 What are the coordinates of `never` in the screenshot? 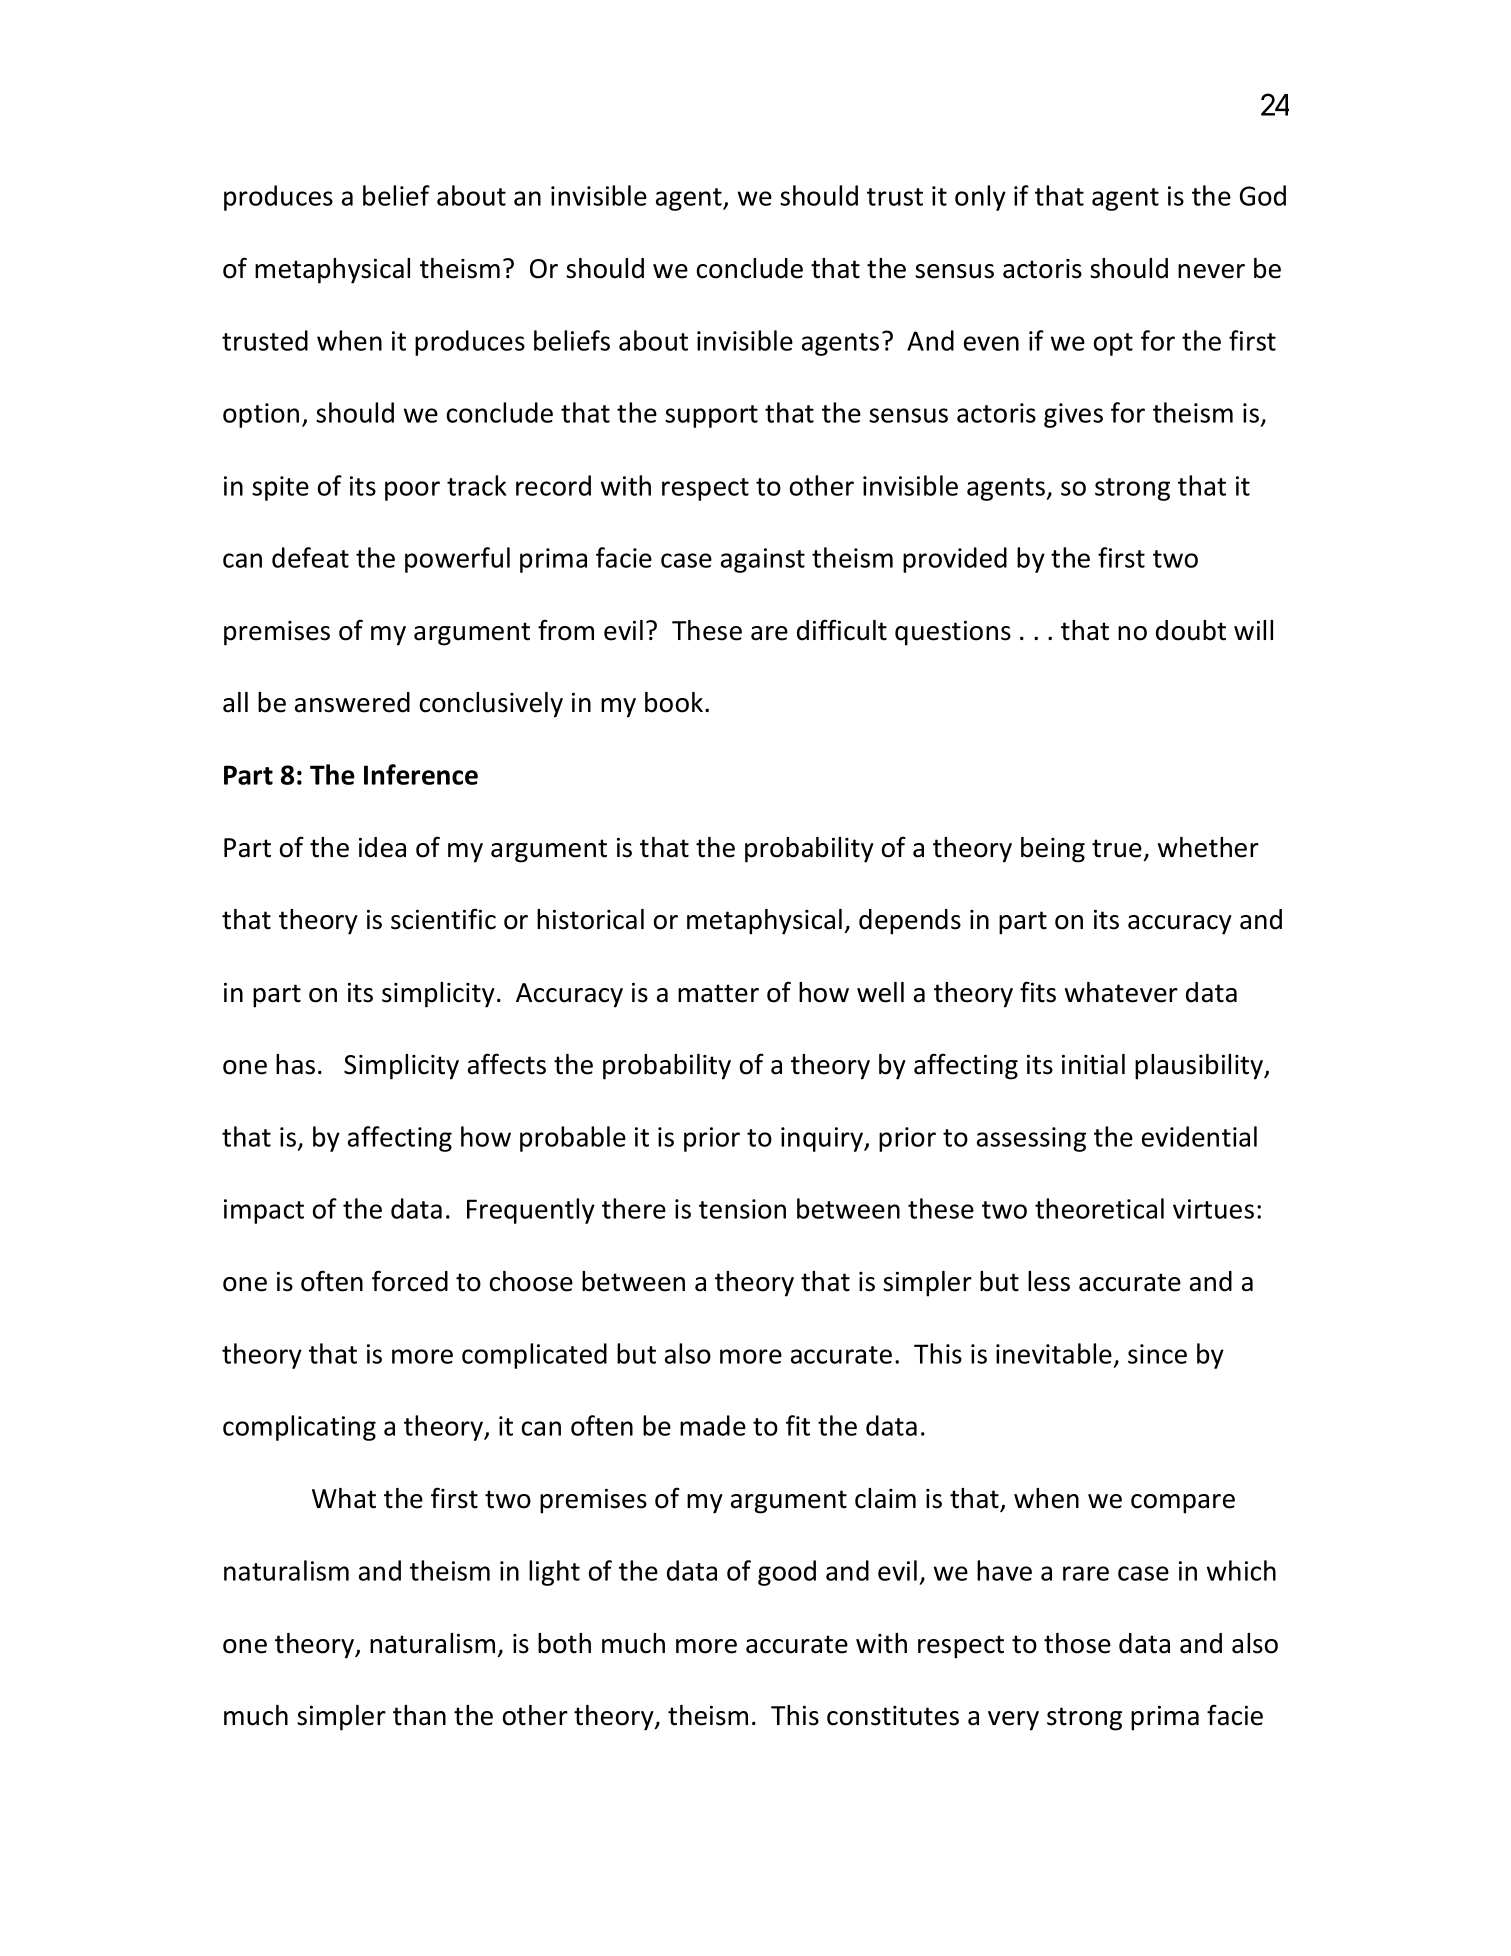 It's located at (1211, 271).
